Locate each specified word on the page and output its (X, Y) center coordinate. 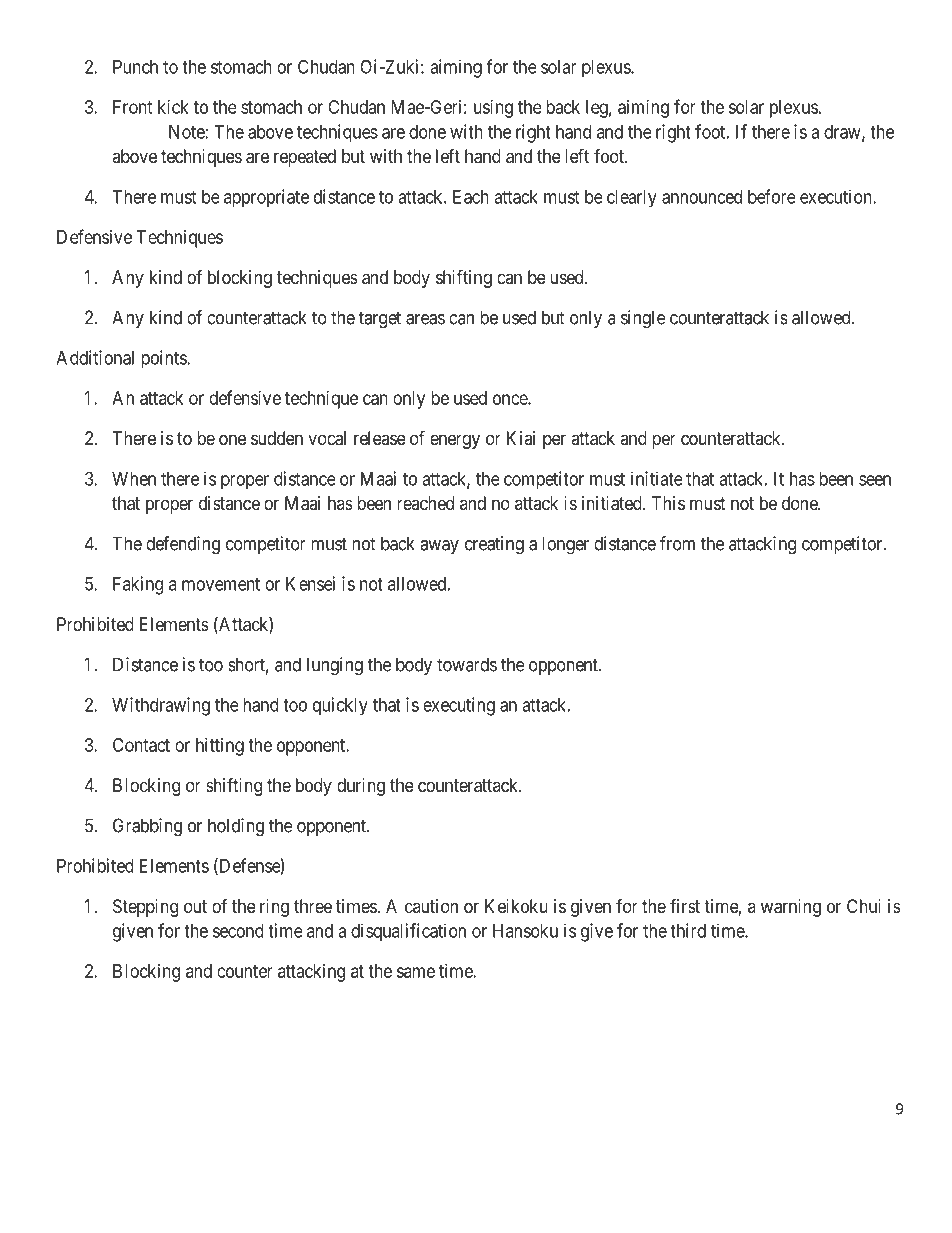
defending (183, 545)
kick (173, 107)
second (238, 931)
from (677, 543)
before (772, 196)
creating (494, 545)
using (493, 109)
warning (791, 908)
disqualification (408, 932)
